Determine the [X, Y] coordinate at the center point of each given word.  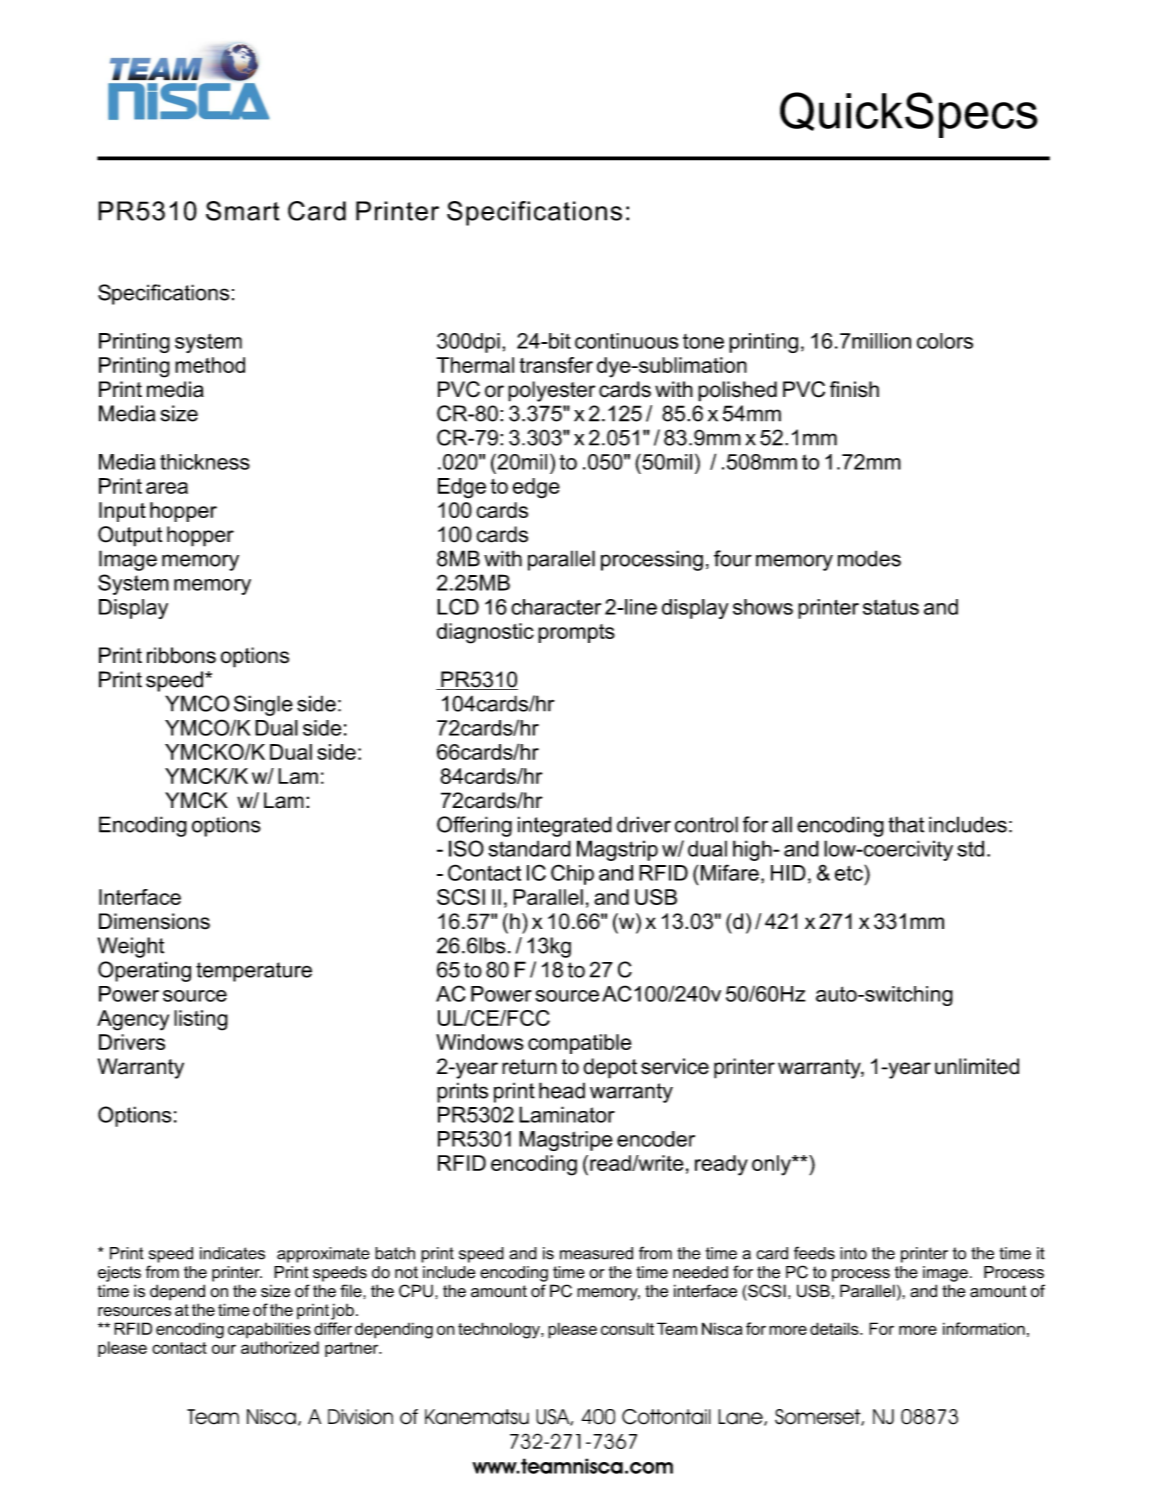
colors [945, 341]
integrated [565, 826]
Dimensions [154, 921]
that [906, 824]
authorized [280, 1347]
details [835, 1328]
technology [500, 1330]
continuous [626, 341]
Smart [243, 211]
